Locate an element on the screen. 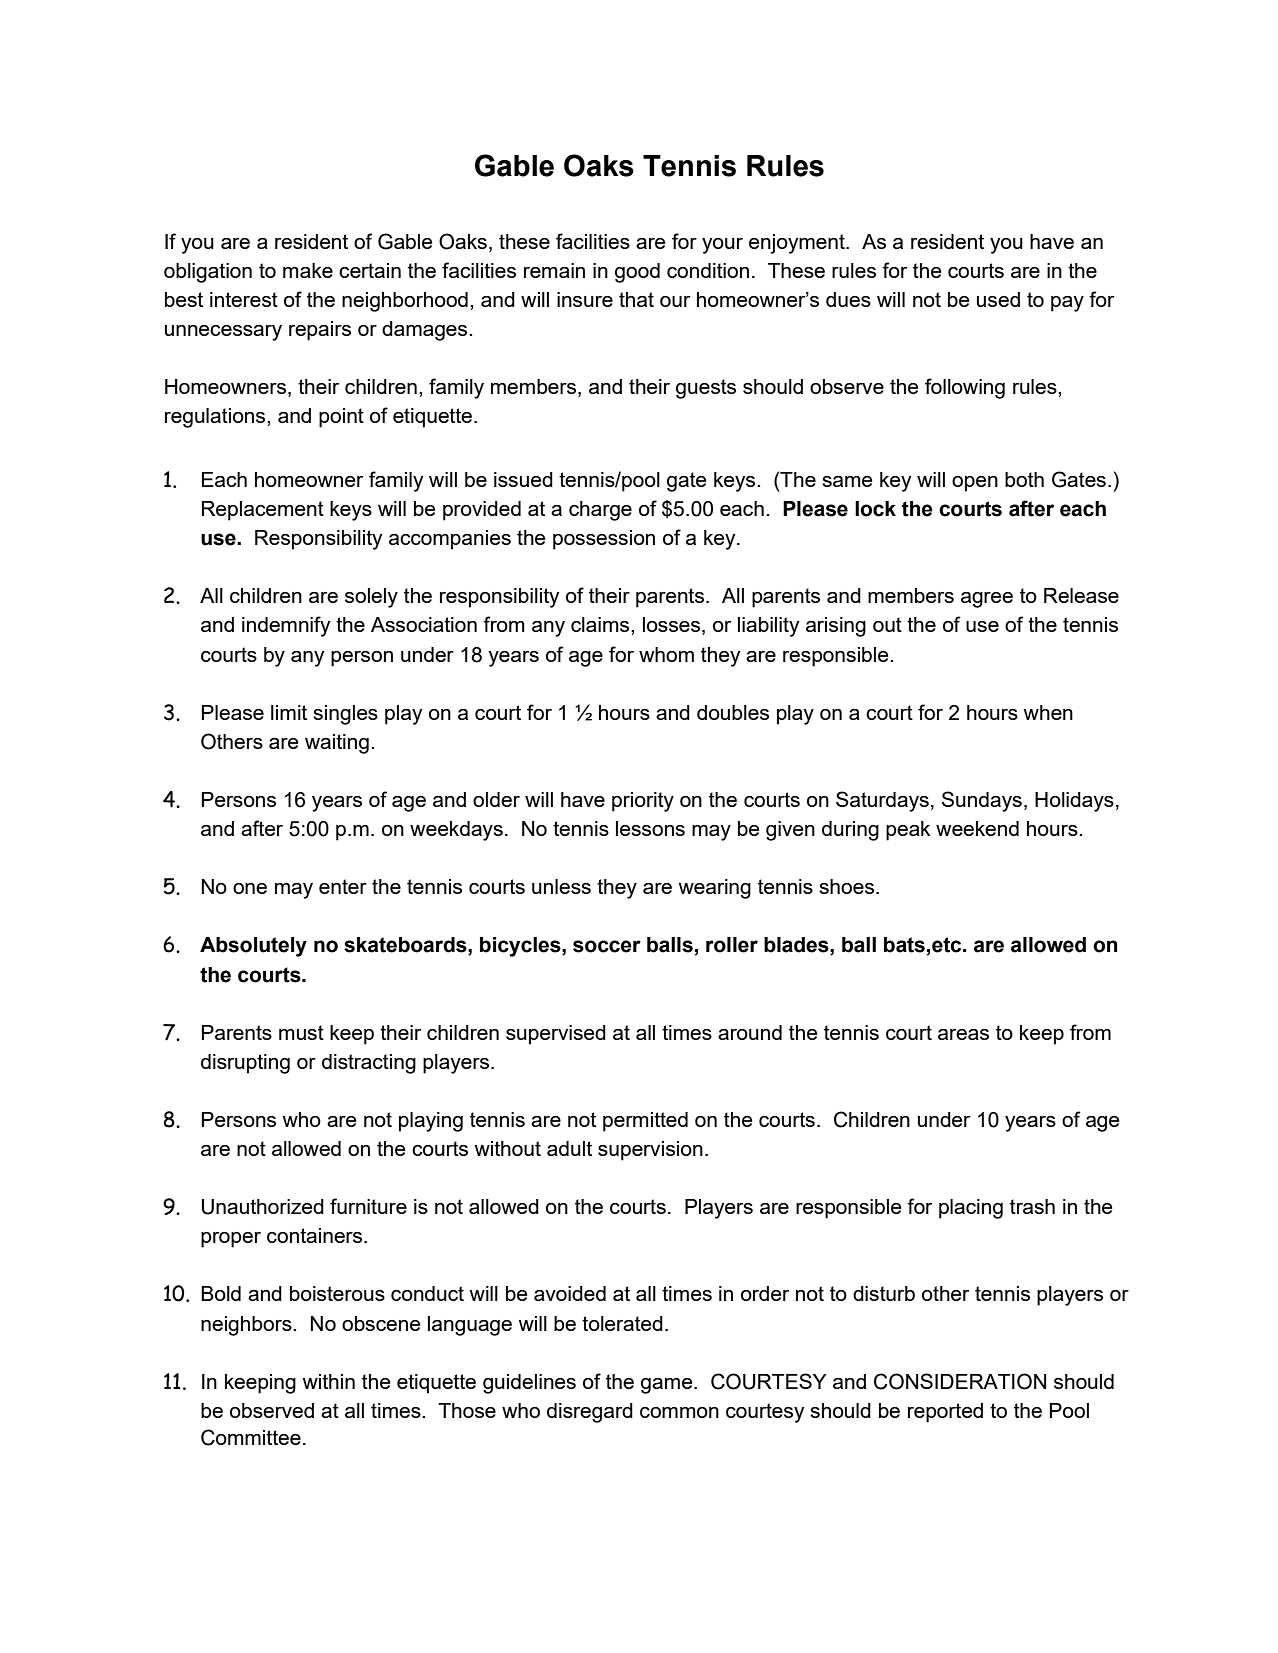  supervised is located at coordinates (556, 1035).
